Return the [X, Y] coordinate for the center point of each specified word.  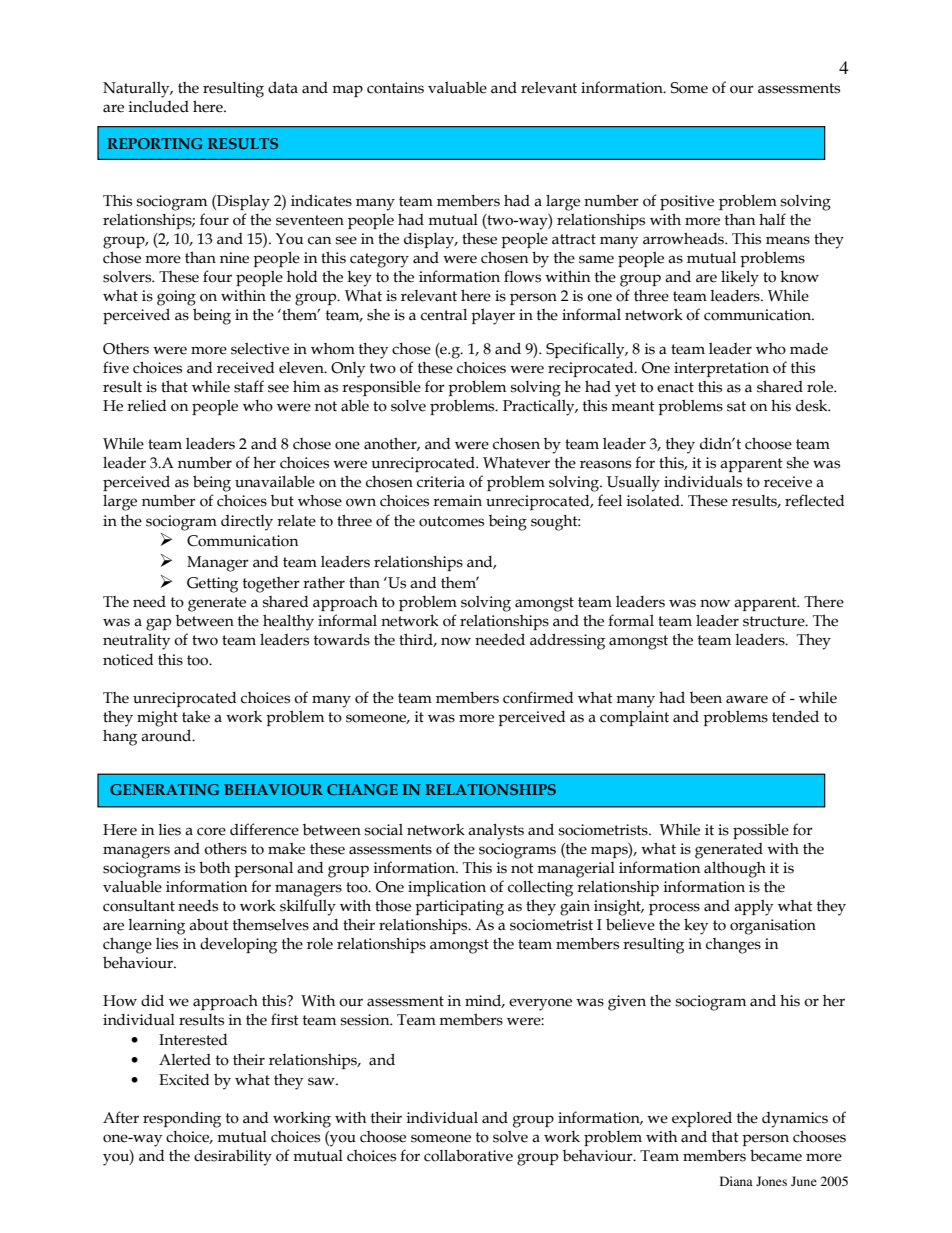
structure [775, 621]
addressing [567, 641]
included [159, 107]
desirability [233, 1157]
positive [687, 202]
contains [395, 88]
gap [158, 624]
